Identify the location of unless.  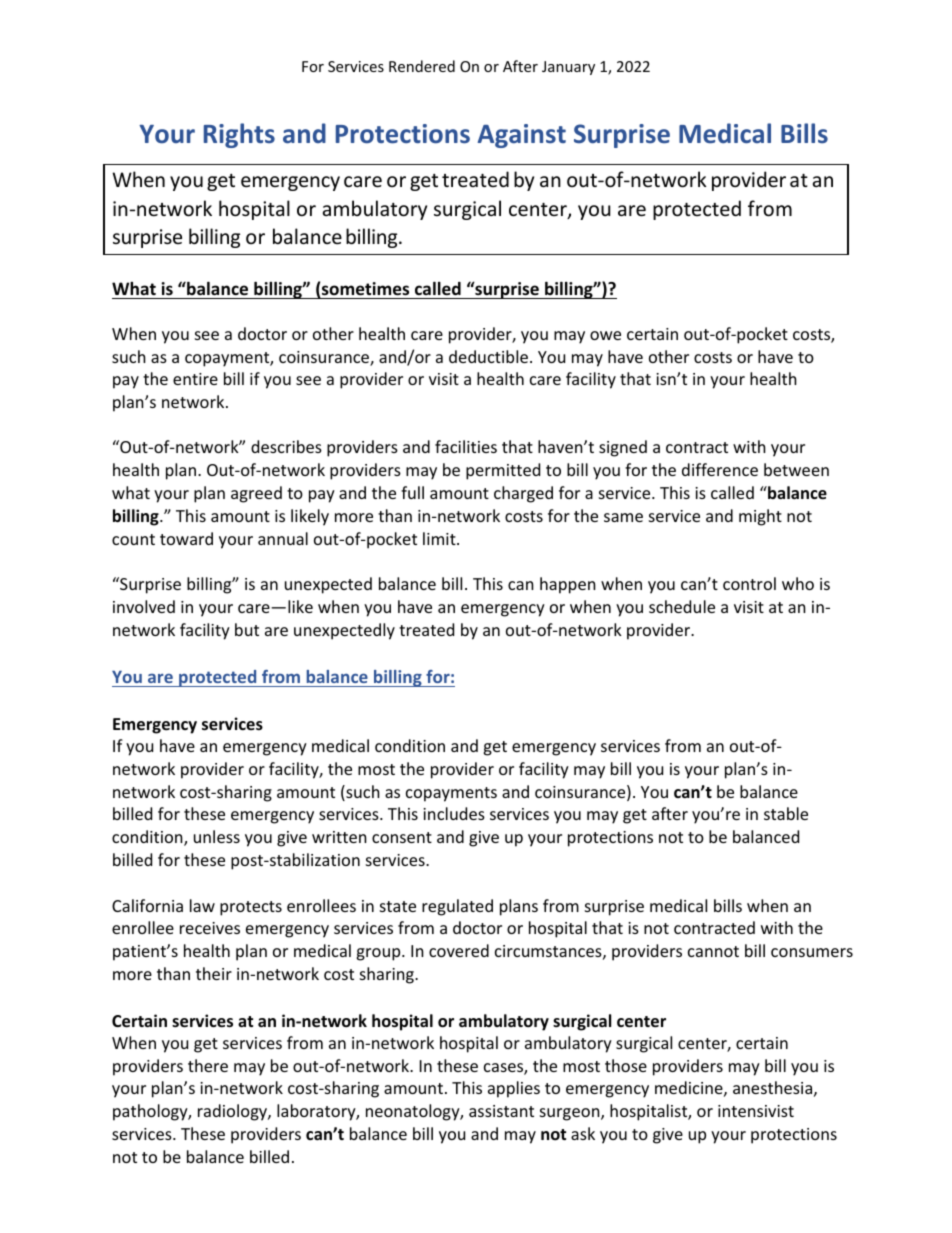
(217, 836).
